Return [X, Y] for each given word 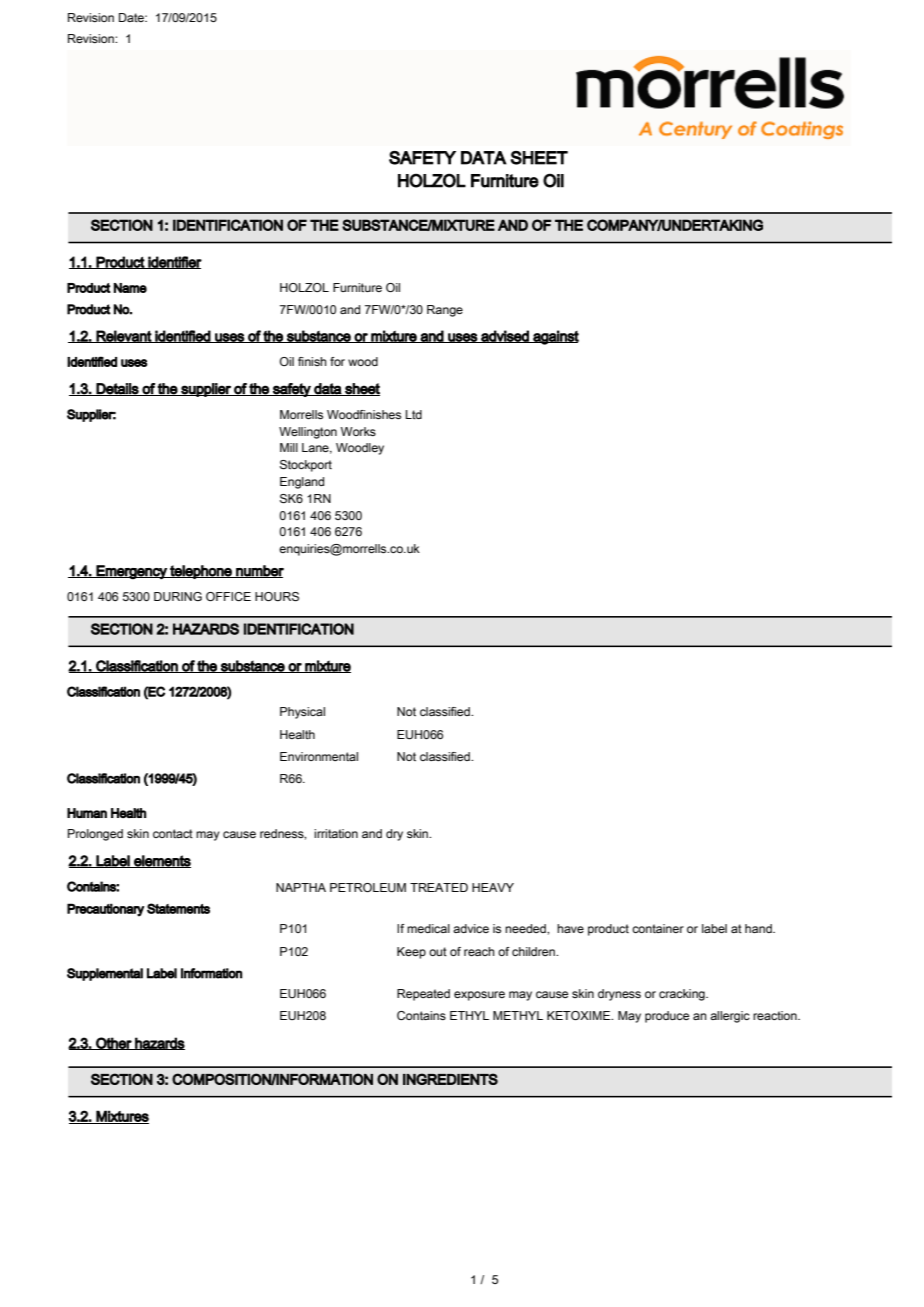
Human [87, 813]
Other [114, 1043]
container [658, 928]
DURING [178, 596]
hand [759, 928]
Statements [178, 908]
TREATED [439, 887]
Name [130, 288]
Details [118, 389]
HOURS [277, 596]
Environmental [319, 756]
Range [445, 311]
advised [505, 336]
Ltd [414, 414]
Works [358, 431]
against [555, 337]
